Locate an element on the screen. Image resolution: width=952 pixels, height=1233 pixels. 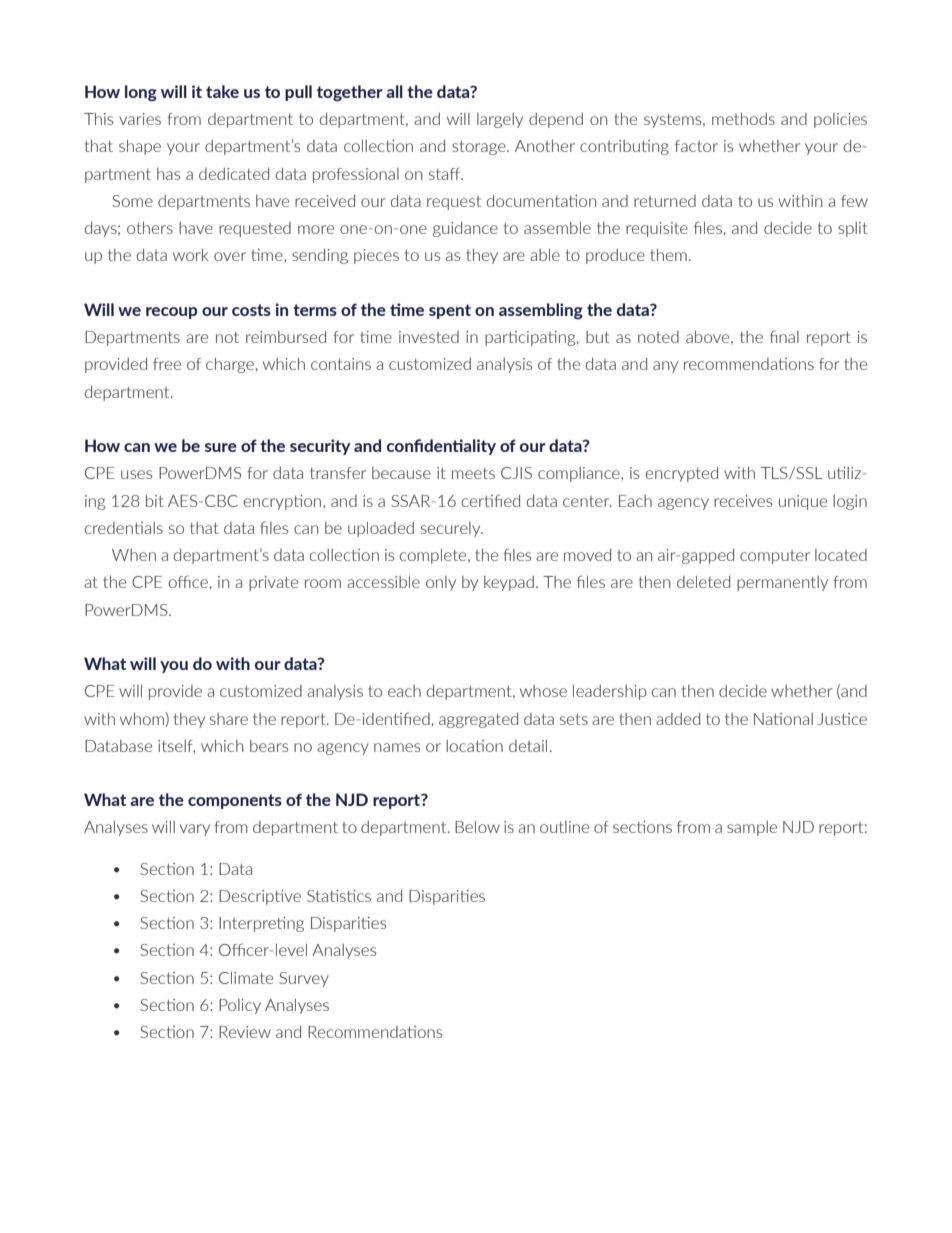
Policy is located at coordinates (240, 1006).
